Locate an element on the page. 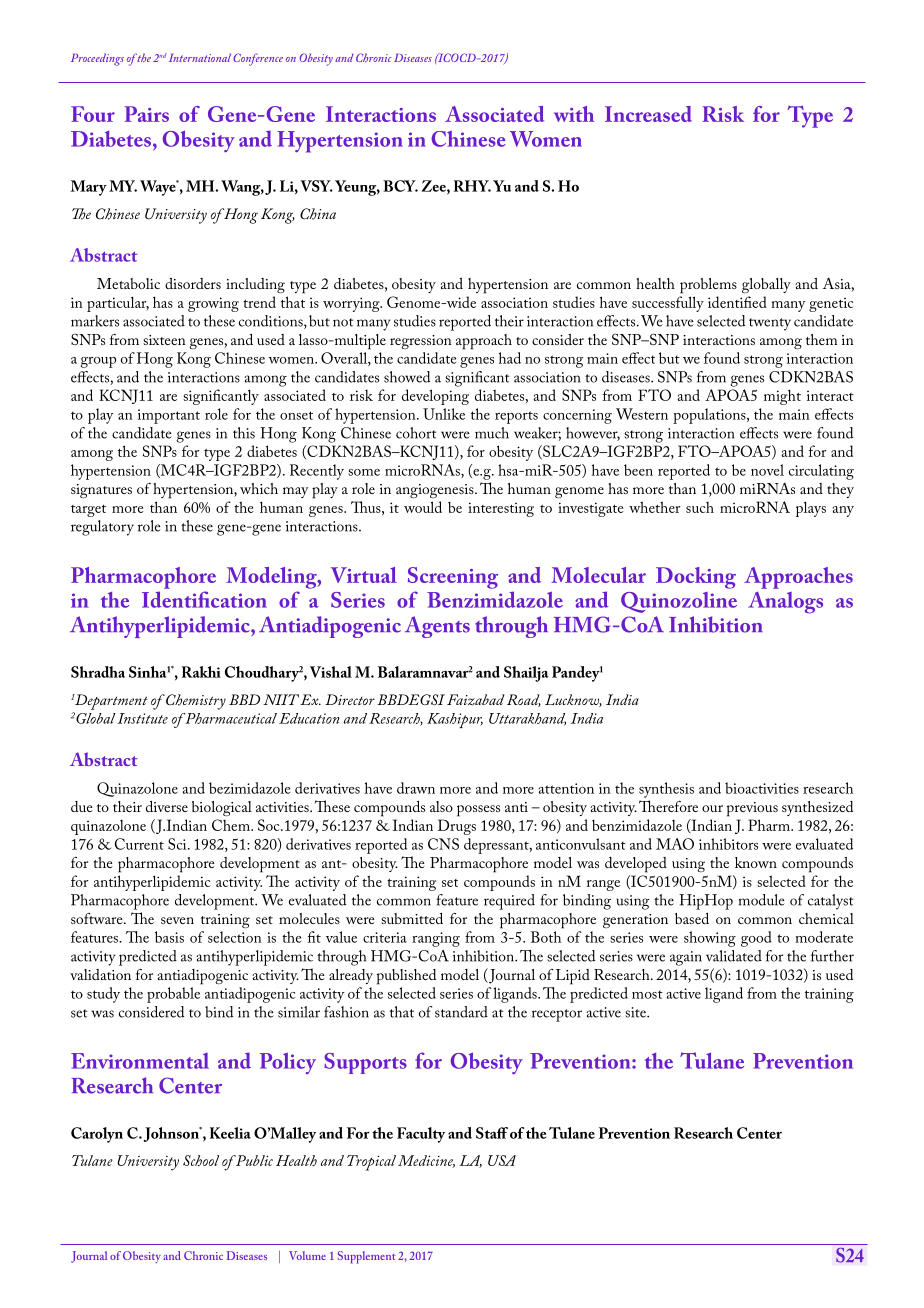  twenty is located at coordinates (770, 324).
